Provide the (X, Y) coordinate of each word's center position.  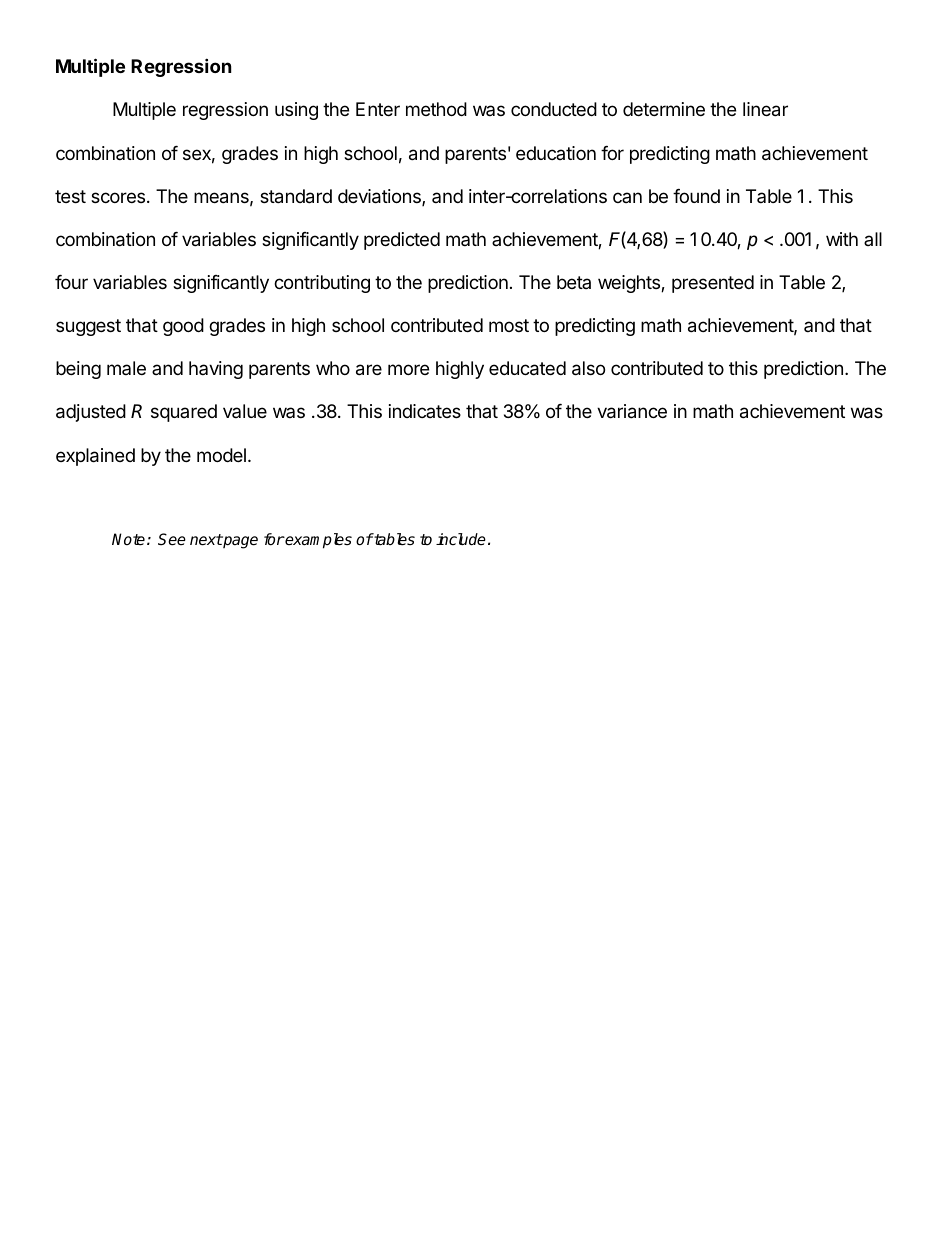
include (461, 539)
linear (765, 109)
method (436, 109)
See (172, 539)
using (296, 111)
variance (632, 411)
